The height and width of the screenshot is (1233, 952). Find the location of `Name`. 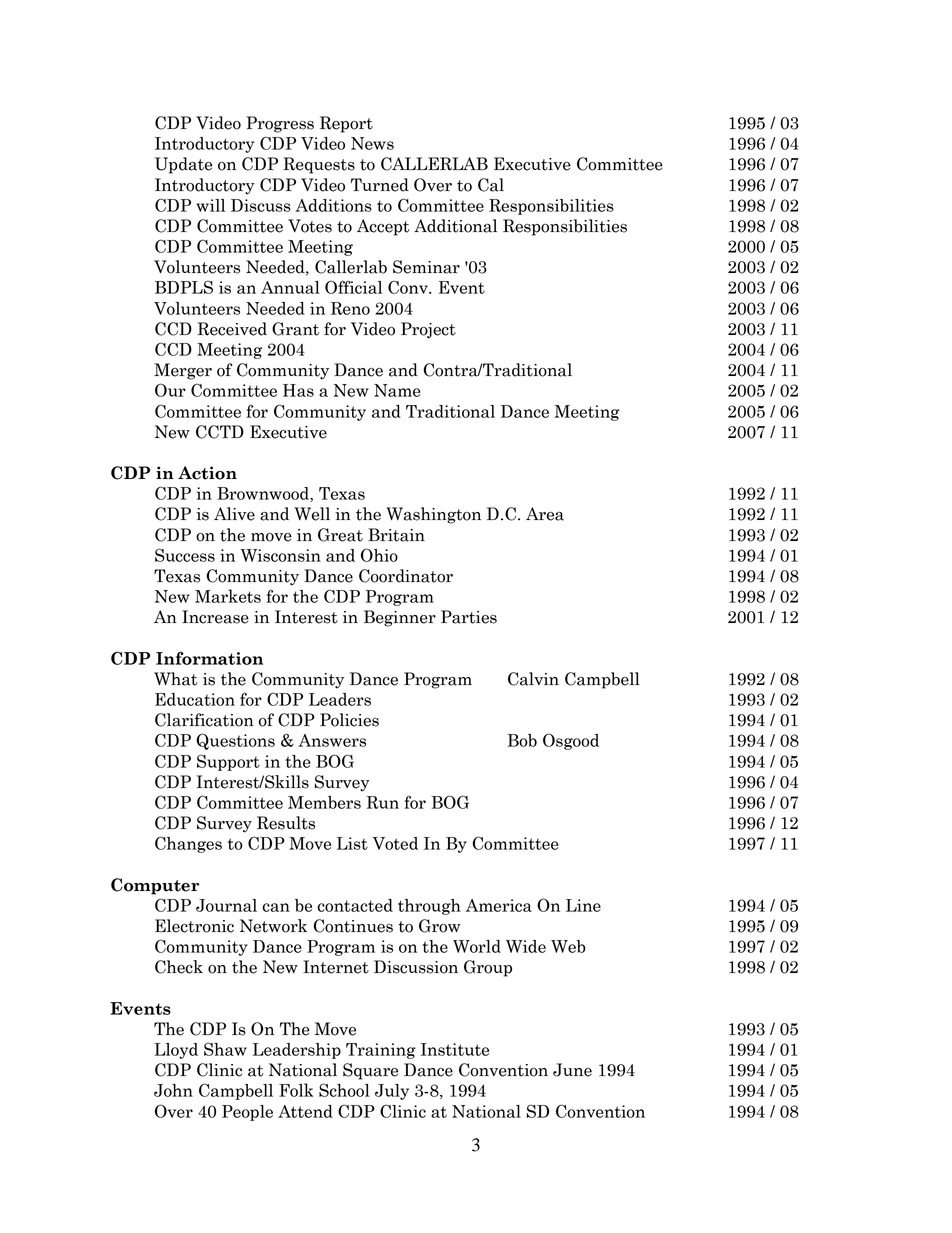

Name is located at coordinates (397, 390).
